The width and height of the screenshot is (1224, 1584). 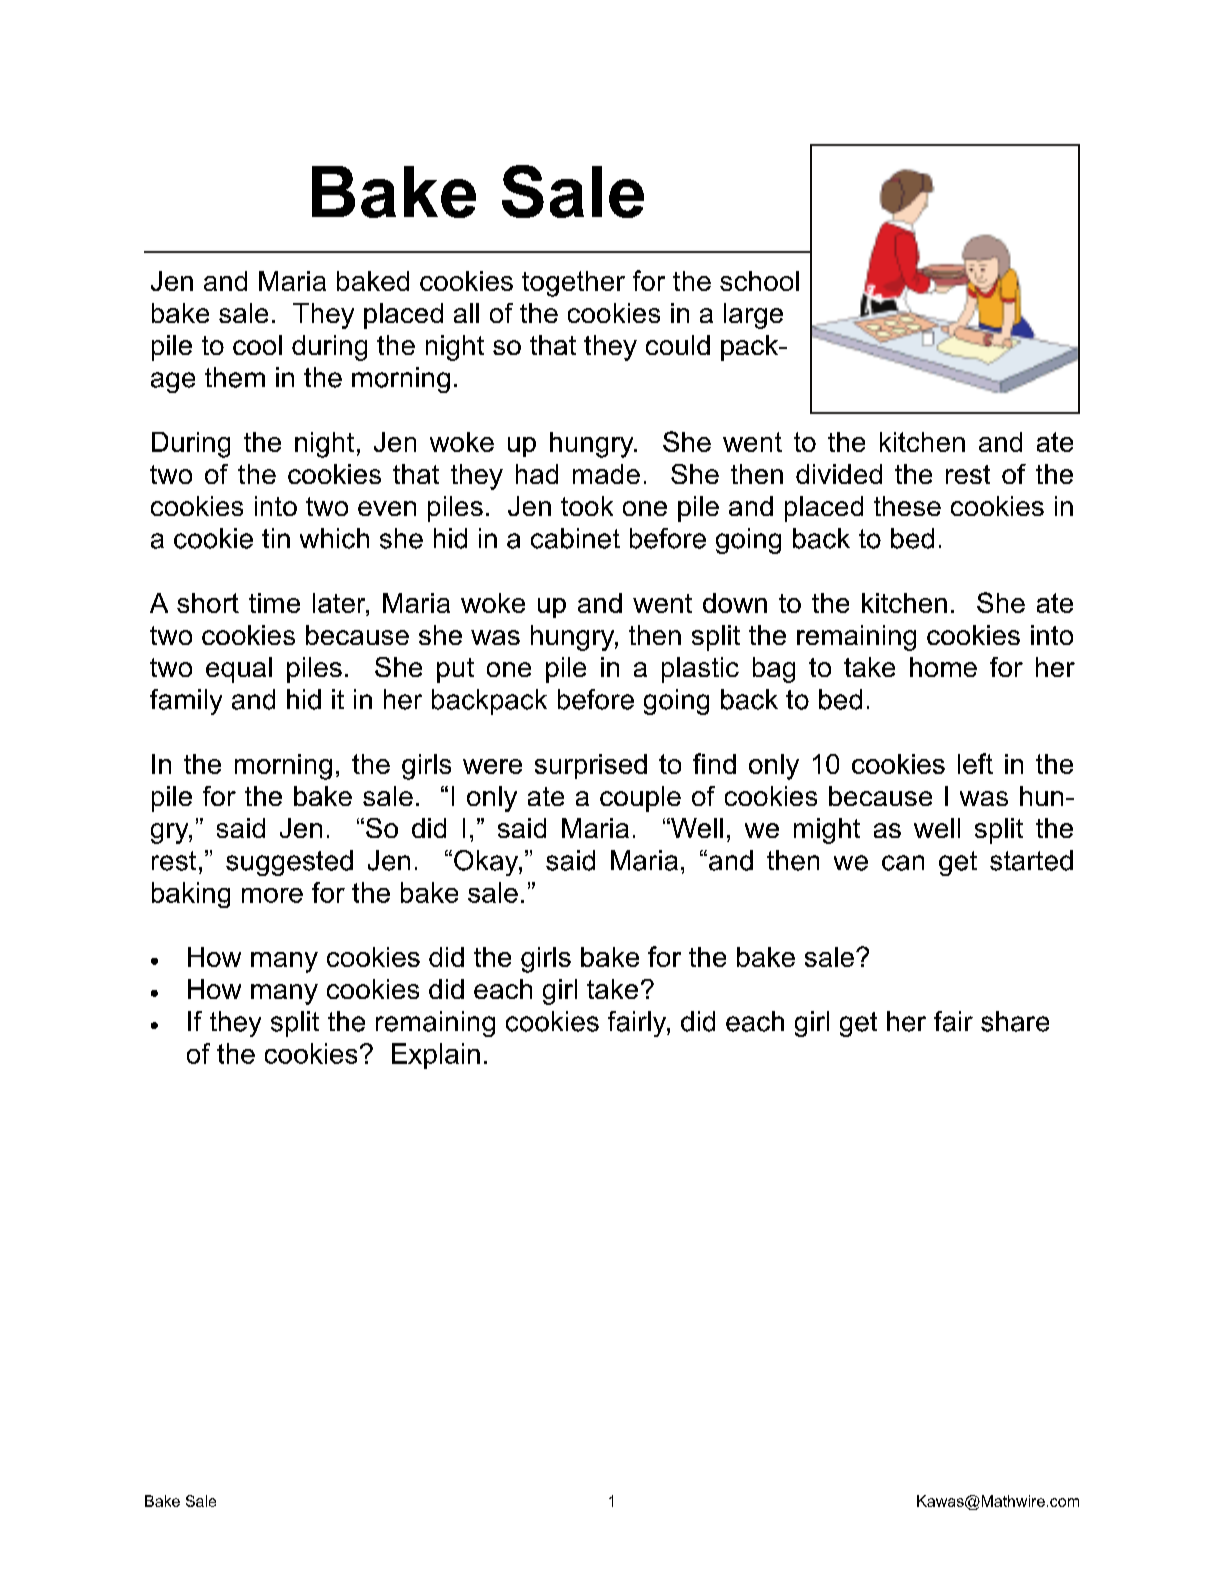 What do you see at coordinates (587, 506) in the screenshot?
I see `took` at bounding box center [587, 506].
